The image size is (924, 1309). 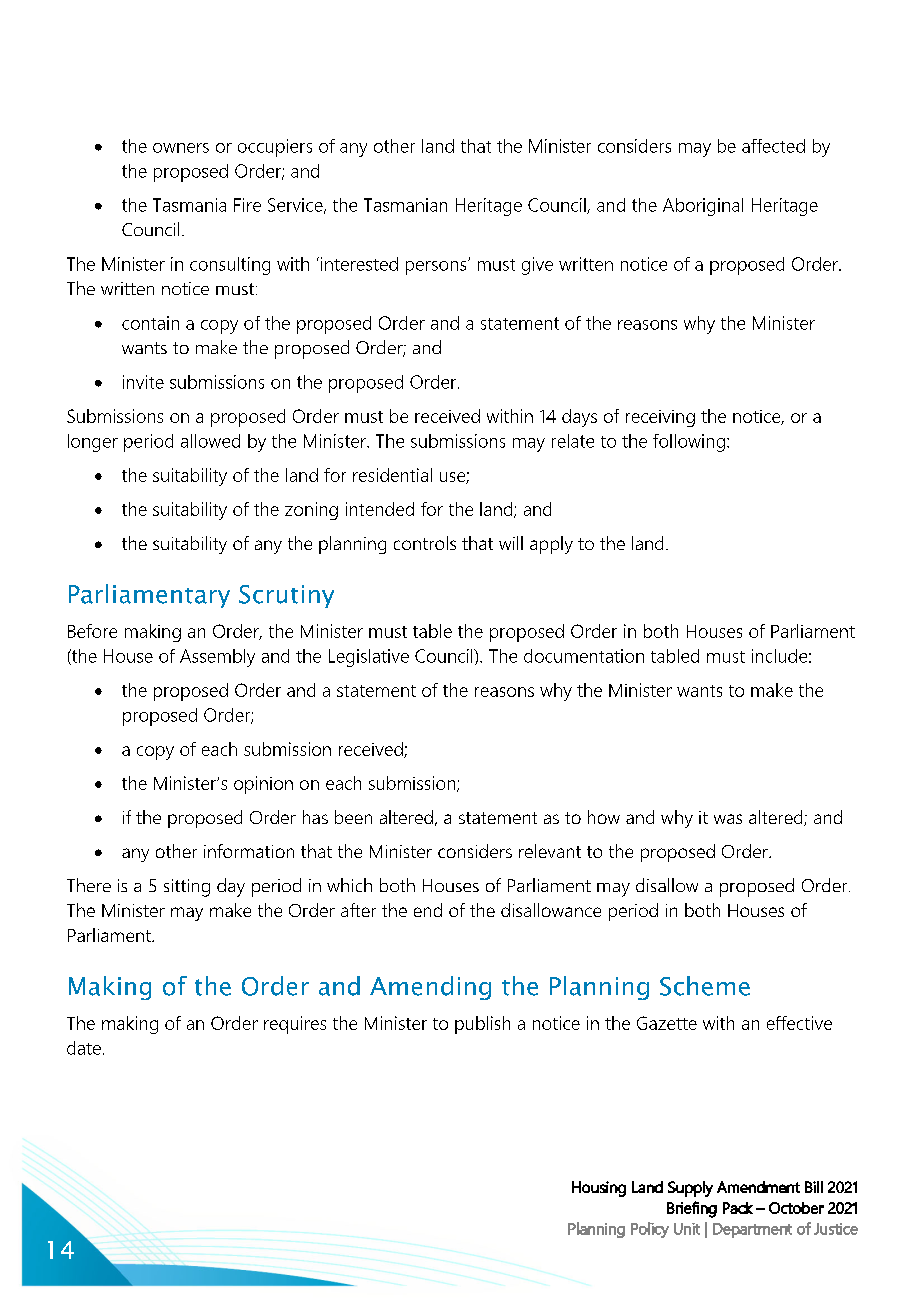 What do you see at coordinates (599, 1189) in the document?
I see `Housing` at bounding box center [599, 1189].
